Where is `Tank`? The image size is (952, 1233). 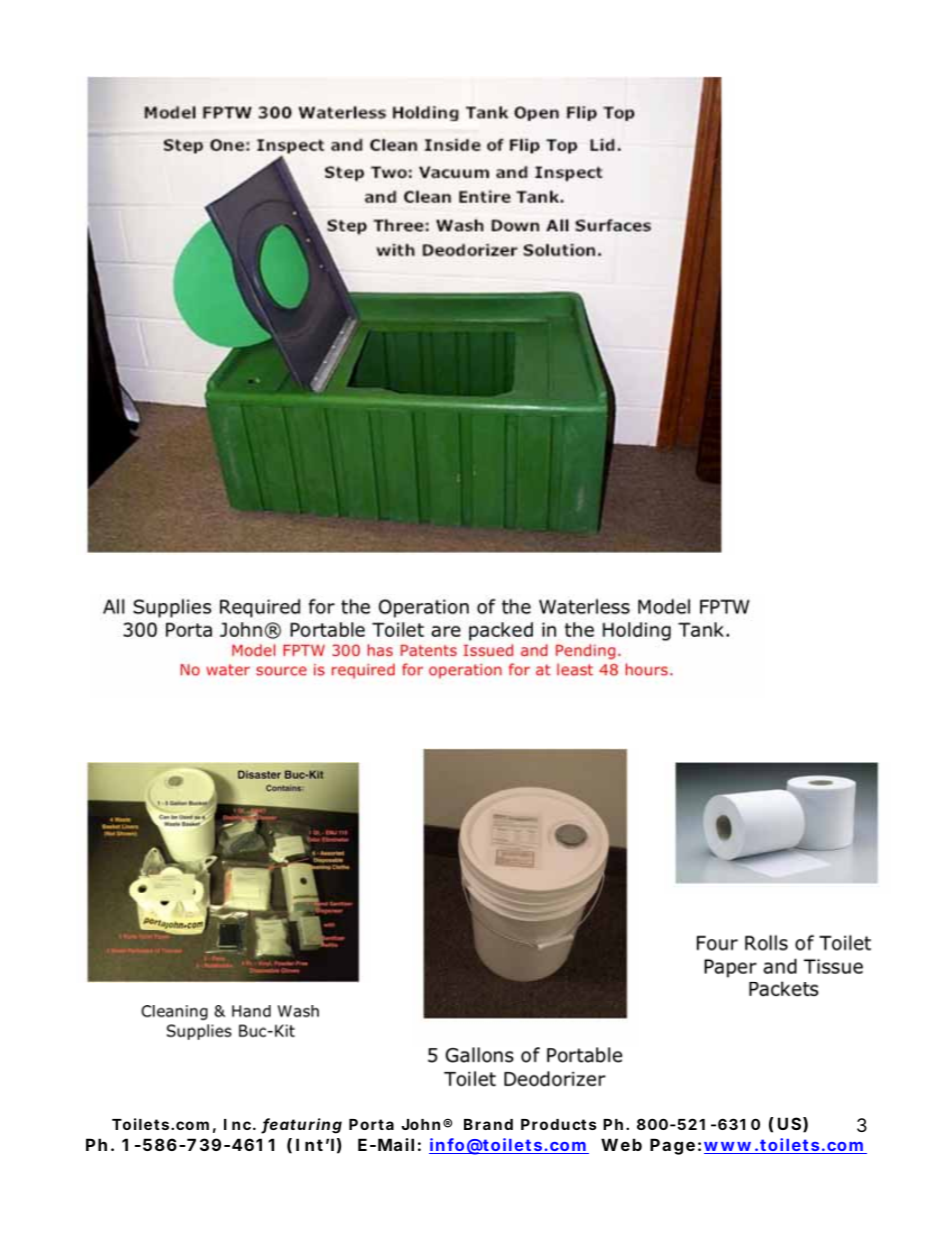 Tank is located at coordinates (701, 629).
